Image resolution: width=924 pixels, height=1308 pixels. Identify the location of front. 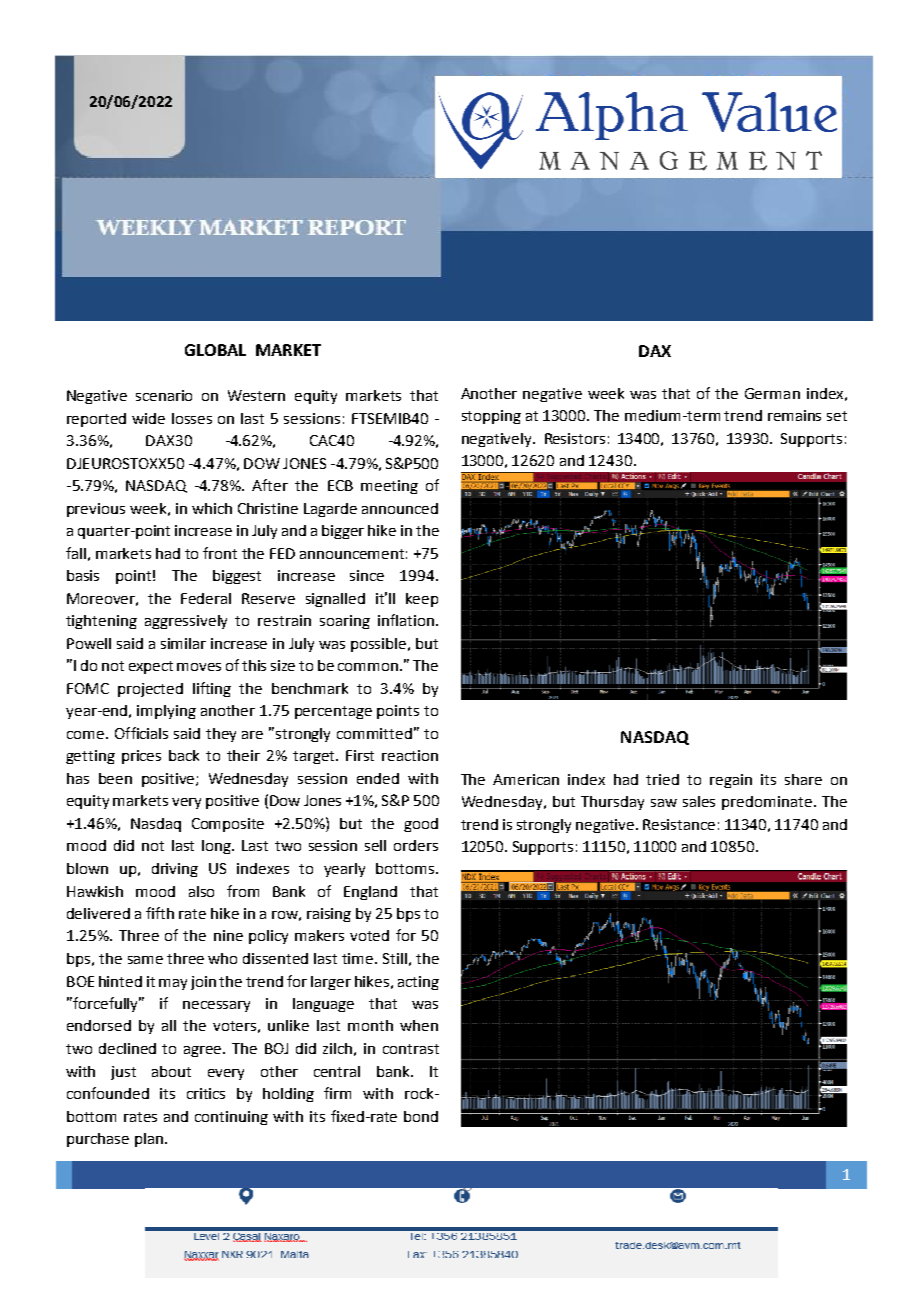
(220, 553).
